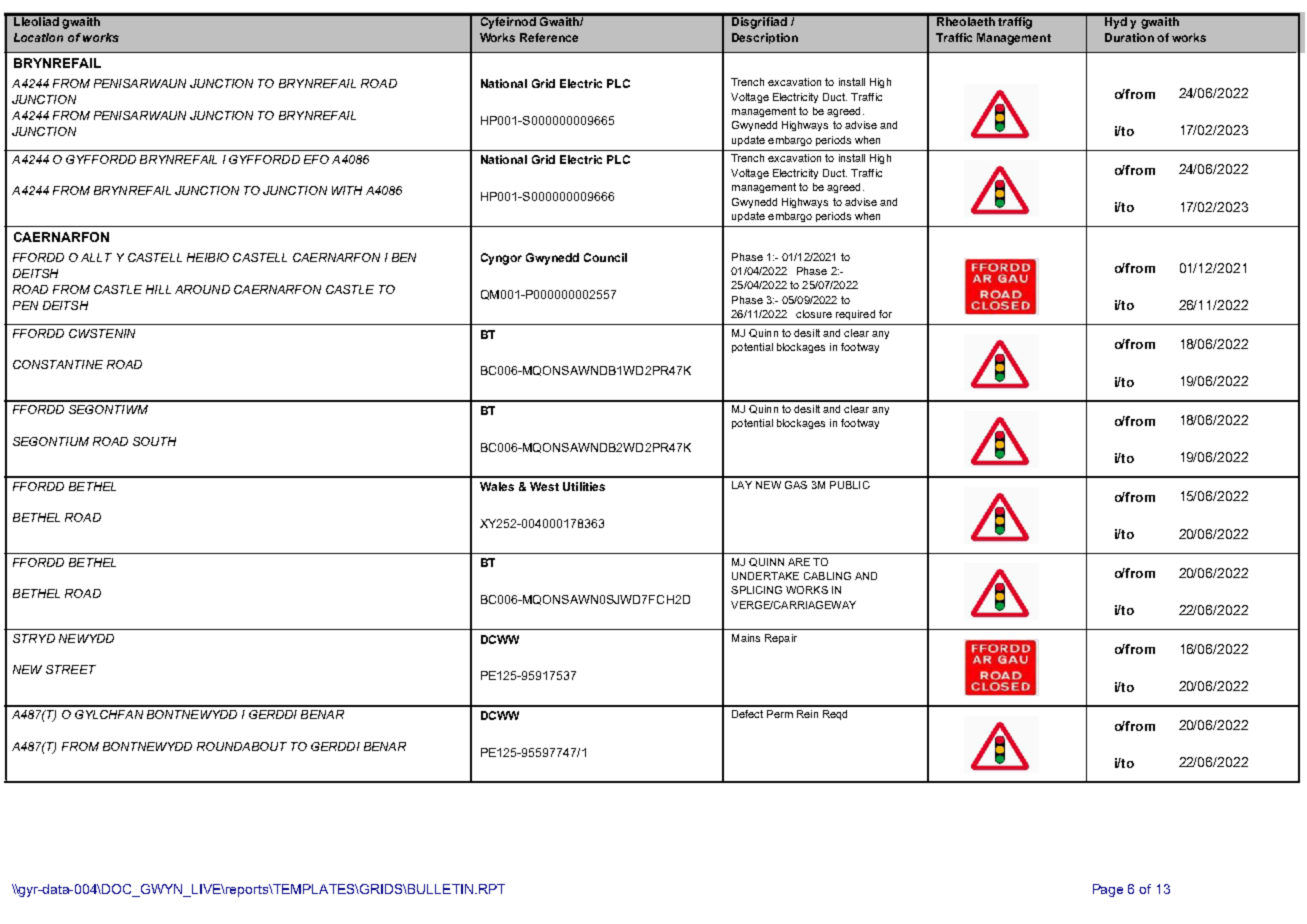 Image resolution: width=1307 pixels, height=924 pixels. What do you see at coordinates (549, 37) in the screenshot?
I see `Reference` at bounding box center [549, 37].
